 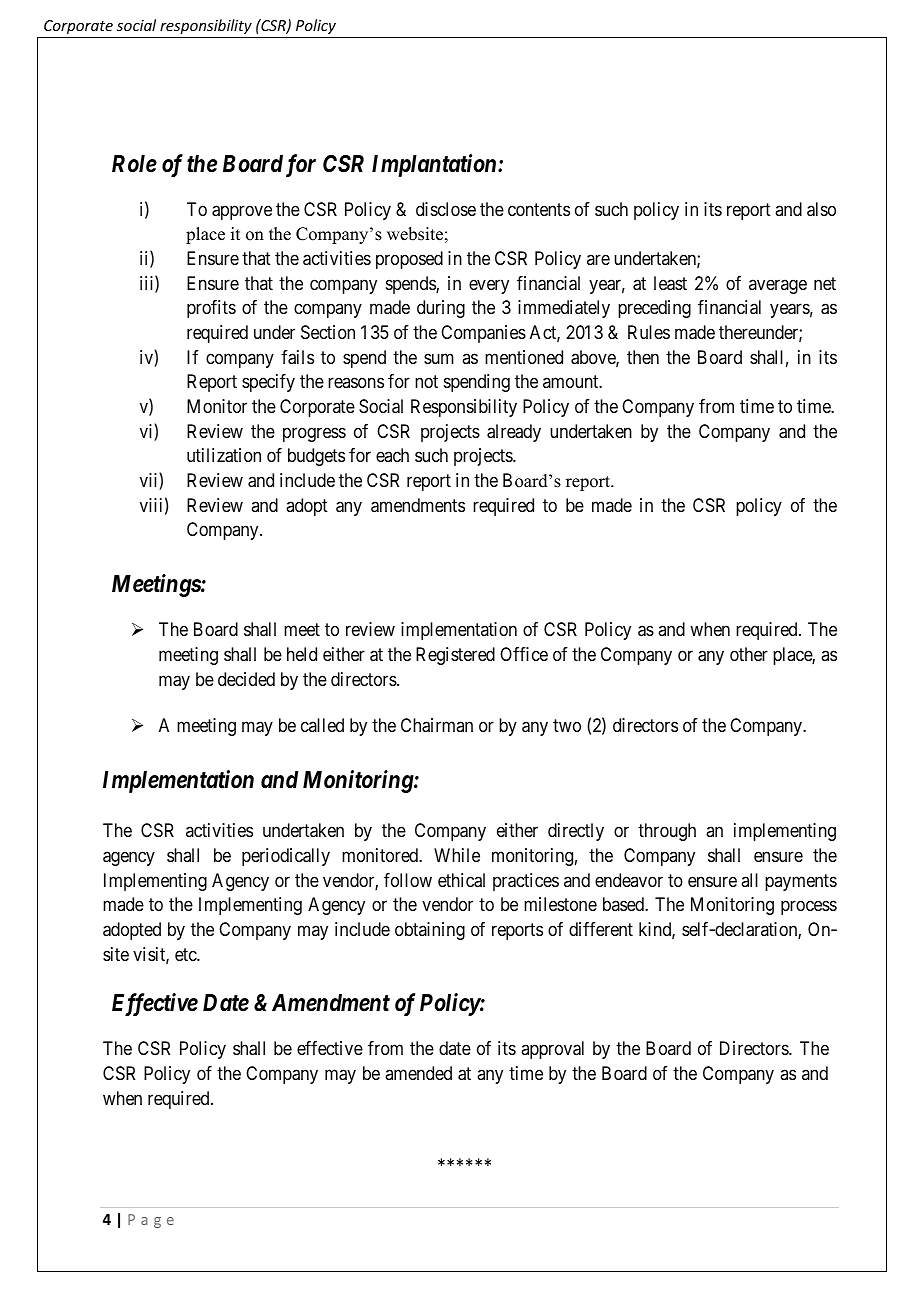 I want to click on approve, so click(x=242, y=212).
